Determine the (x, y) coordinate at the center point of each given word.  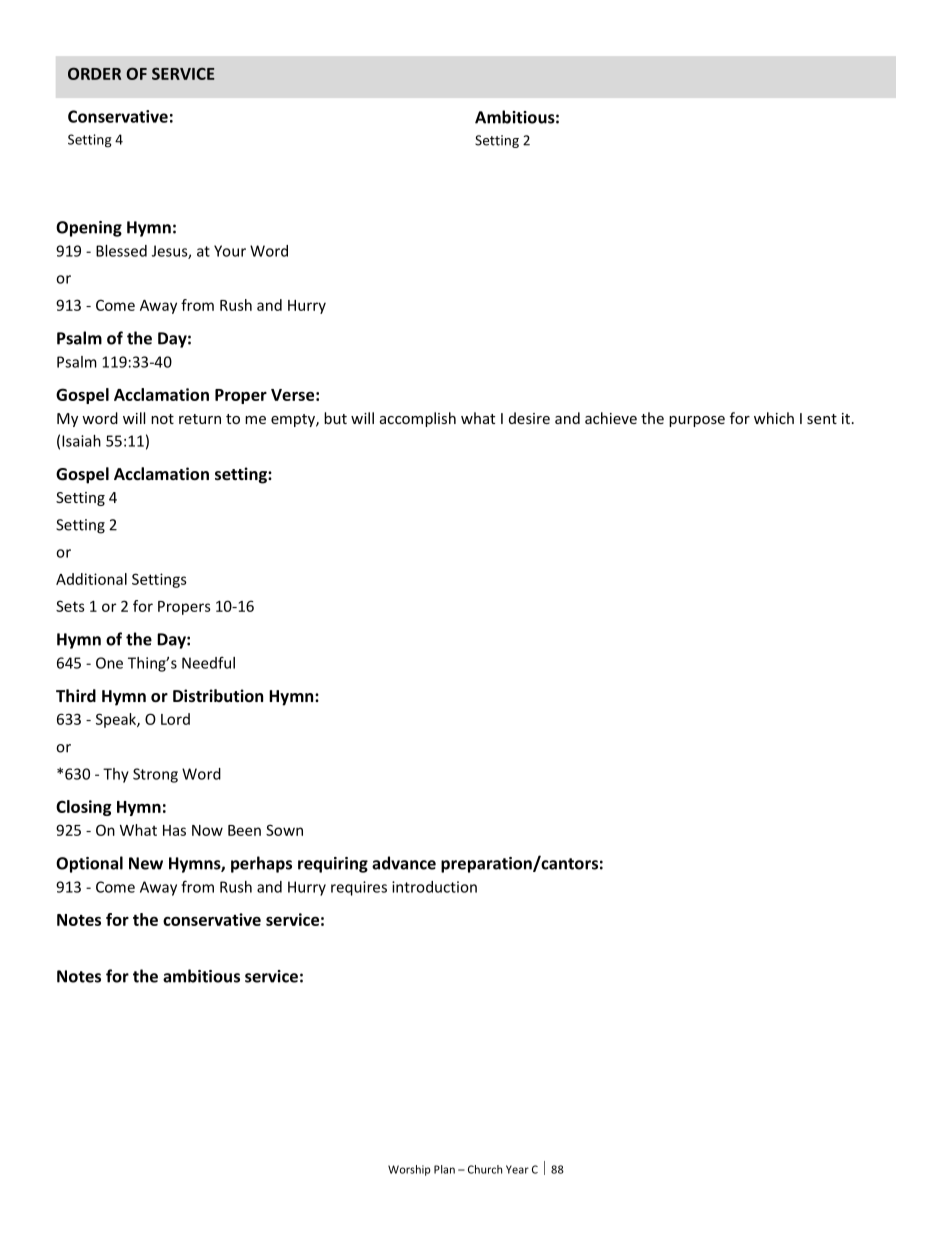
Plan (444, 1169)
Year (517, 1169)
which (774, 418)
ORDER (94, 73)
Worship (409, 1170)
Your (230, 251)
